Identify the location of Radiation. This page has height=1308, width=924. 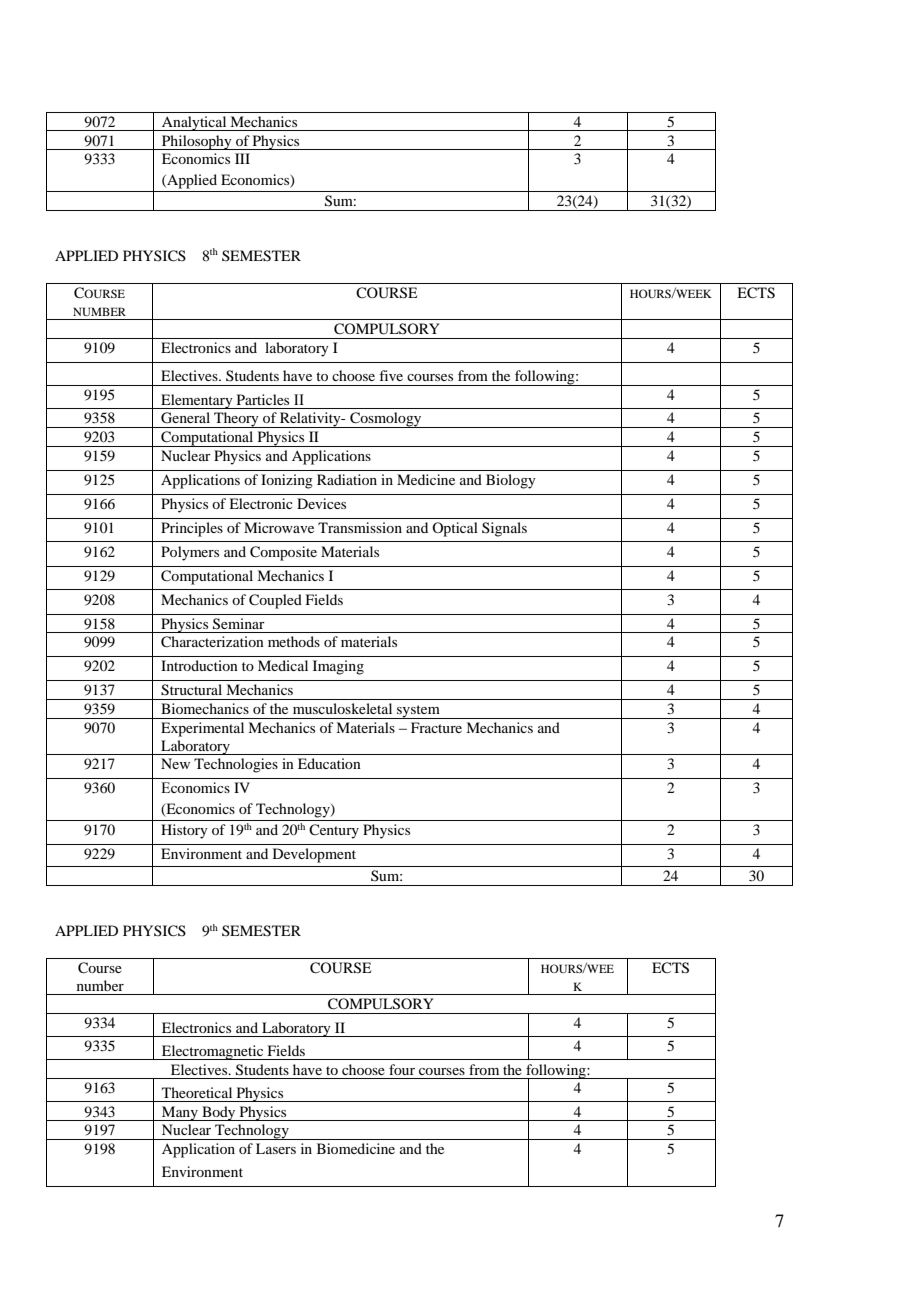
(347, 479).
